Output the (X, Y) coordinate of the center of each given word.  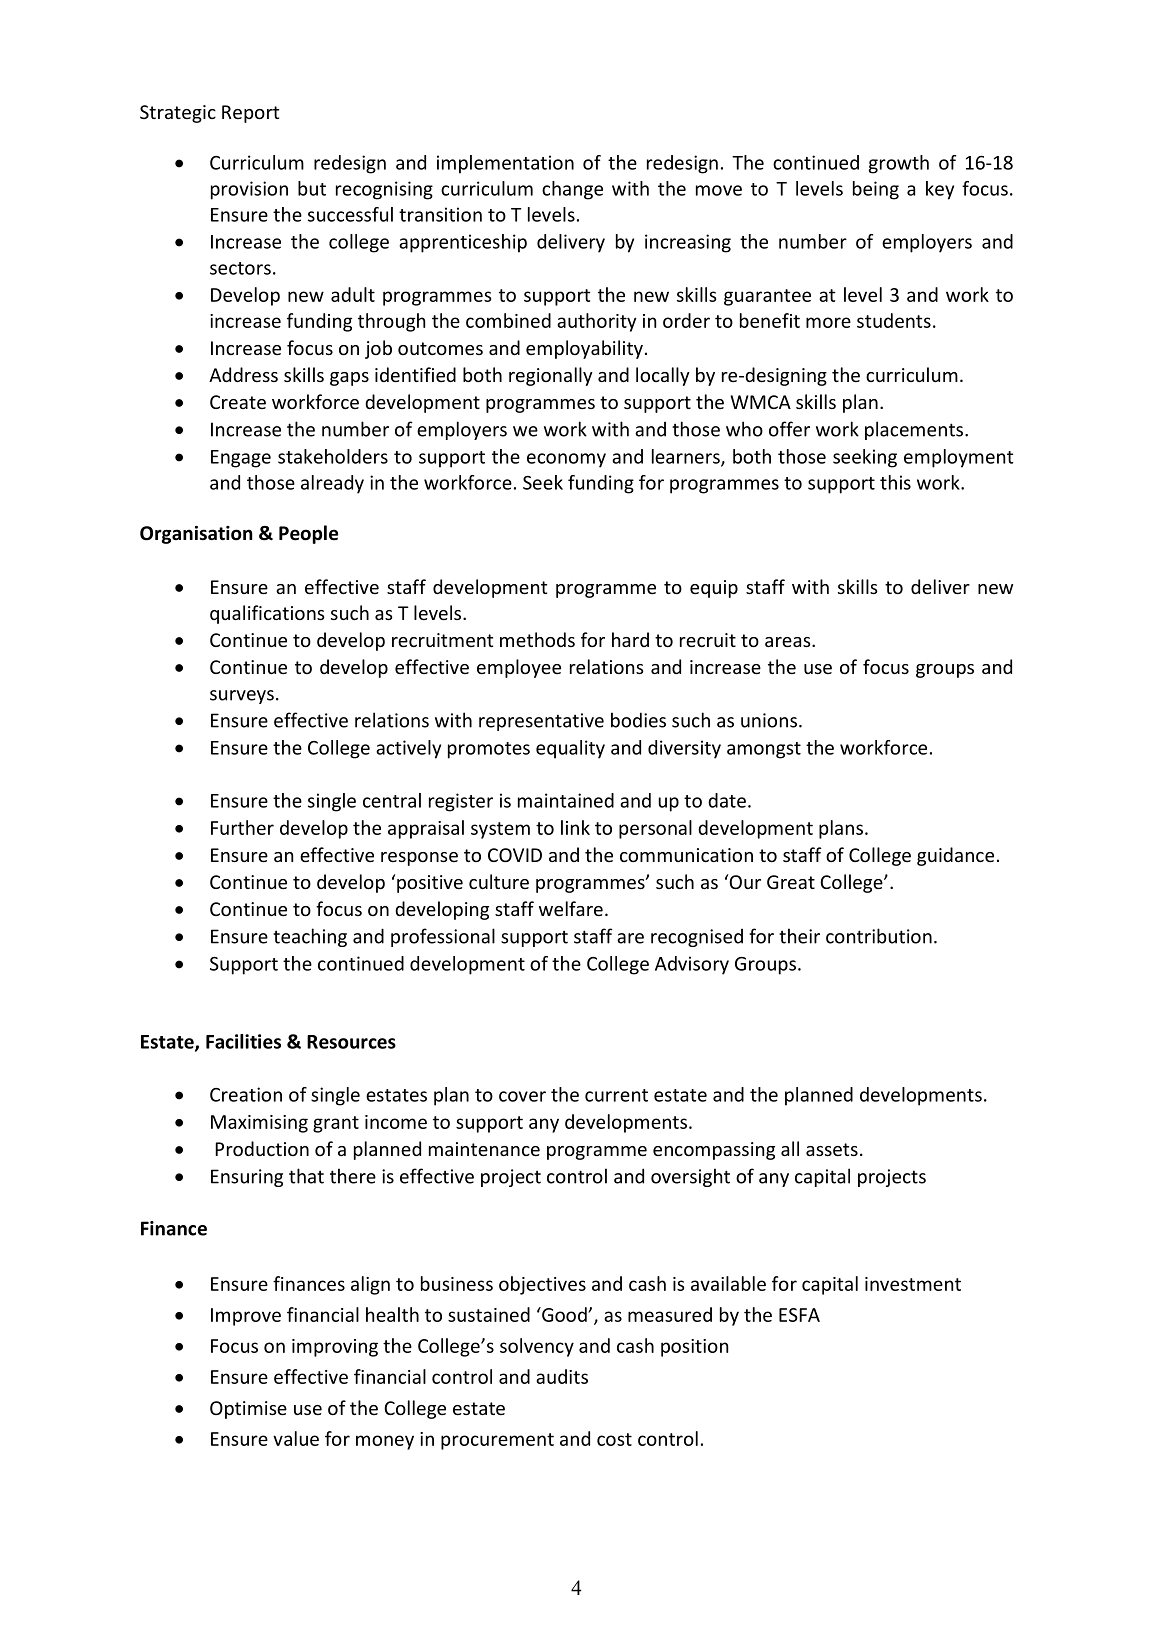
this (895, 482)
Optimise (248, 1410)
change (572, 190)
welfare (571, 908)
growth (899, 164)
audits (562, 1376)
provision (249, 190)
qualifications (267, 614)
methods (537, 639)
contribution (879, 936)
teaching (310, 937)
